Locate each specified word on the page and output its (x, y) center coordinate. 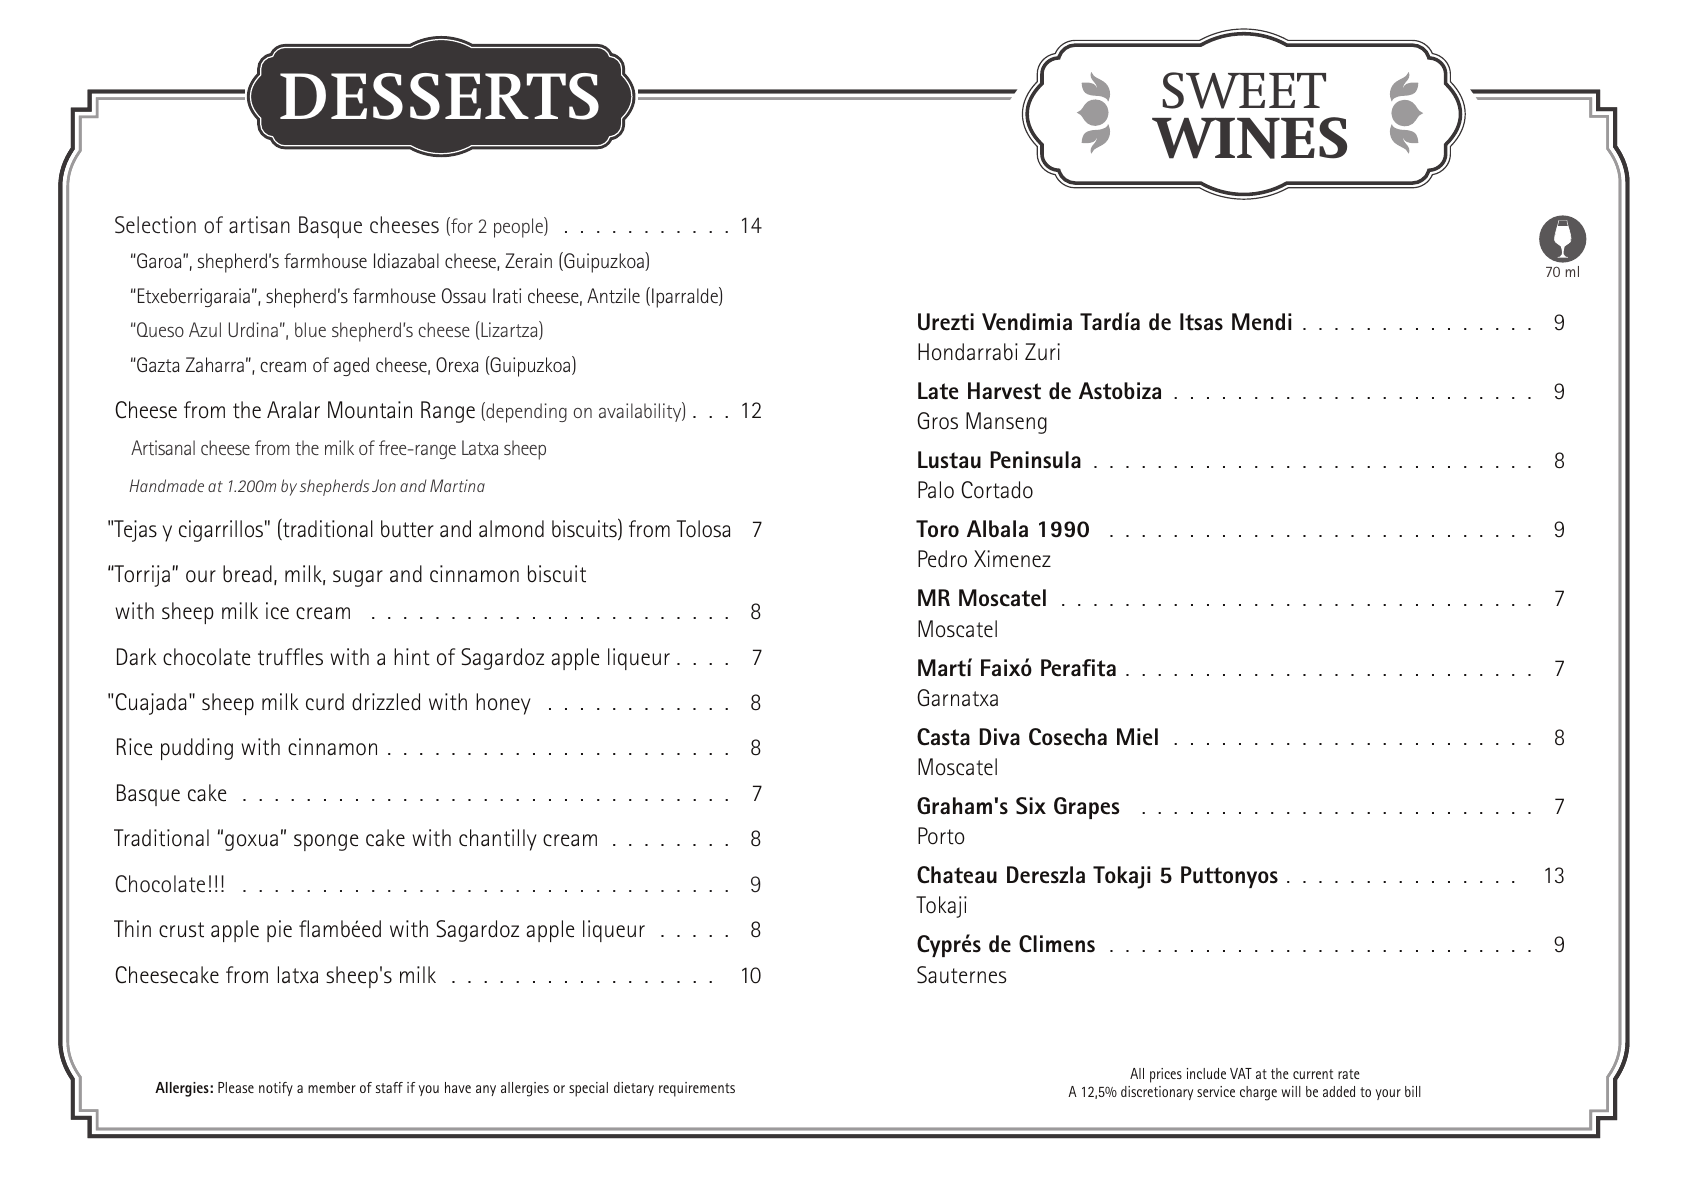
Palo (936, 490)
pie (279, 931)
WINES (1249, 138)
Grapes (1087, 808)
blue (310, 329)
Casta (943, 737)
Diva (1000, 737)
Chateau (957, 875)
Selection (155, 225)
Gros (937, 421)
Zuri (1042, 352)
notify (276, 1089)
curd (325, 702)
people (519, 227)
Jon (384, 485)
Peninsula (1035, 460)
